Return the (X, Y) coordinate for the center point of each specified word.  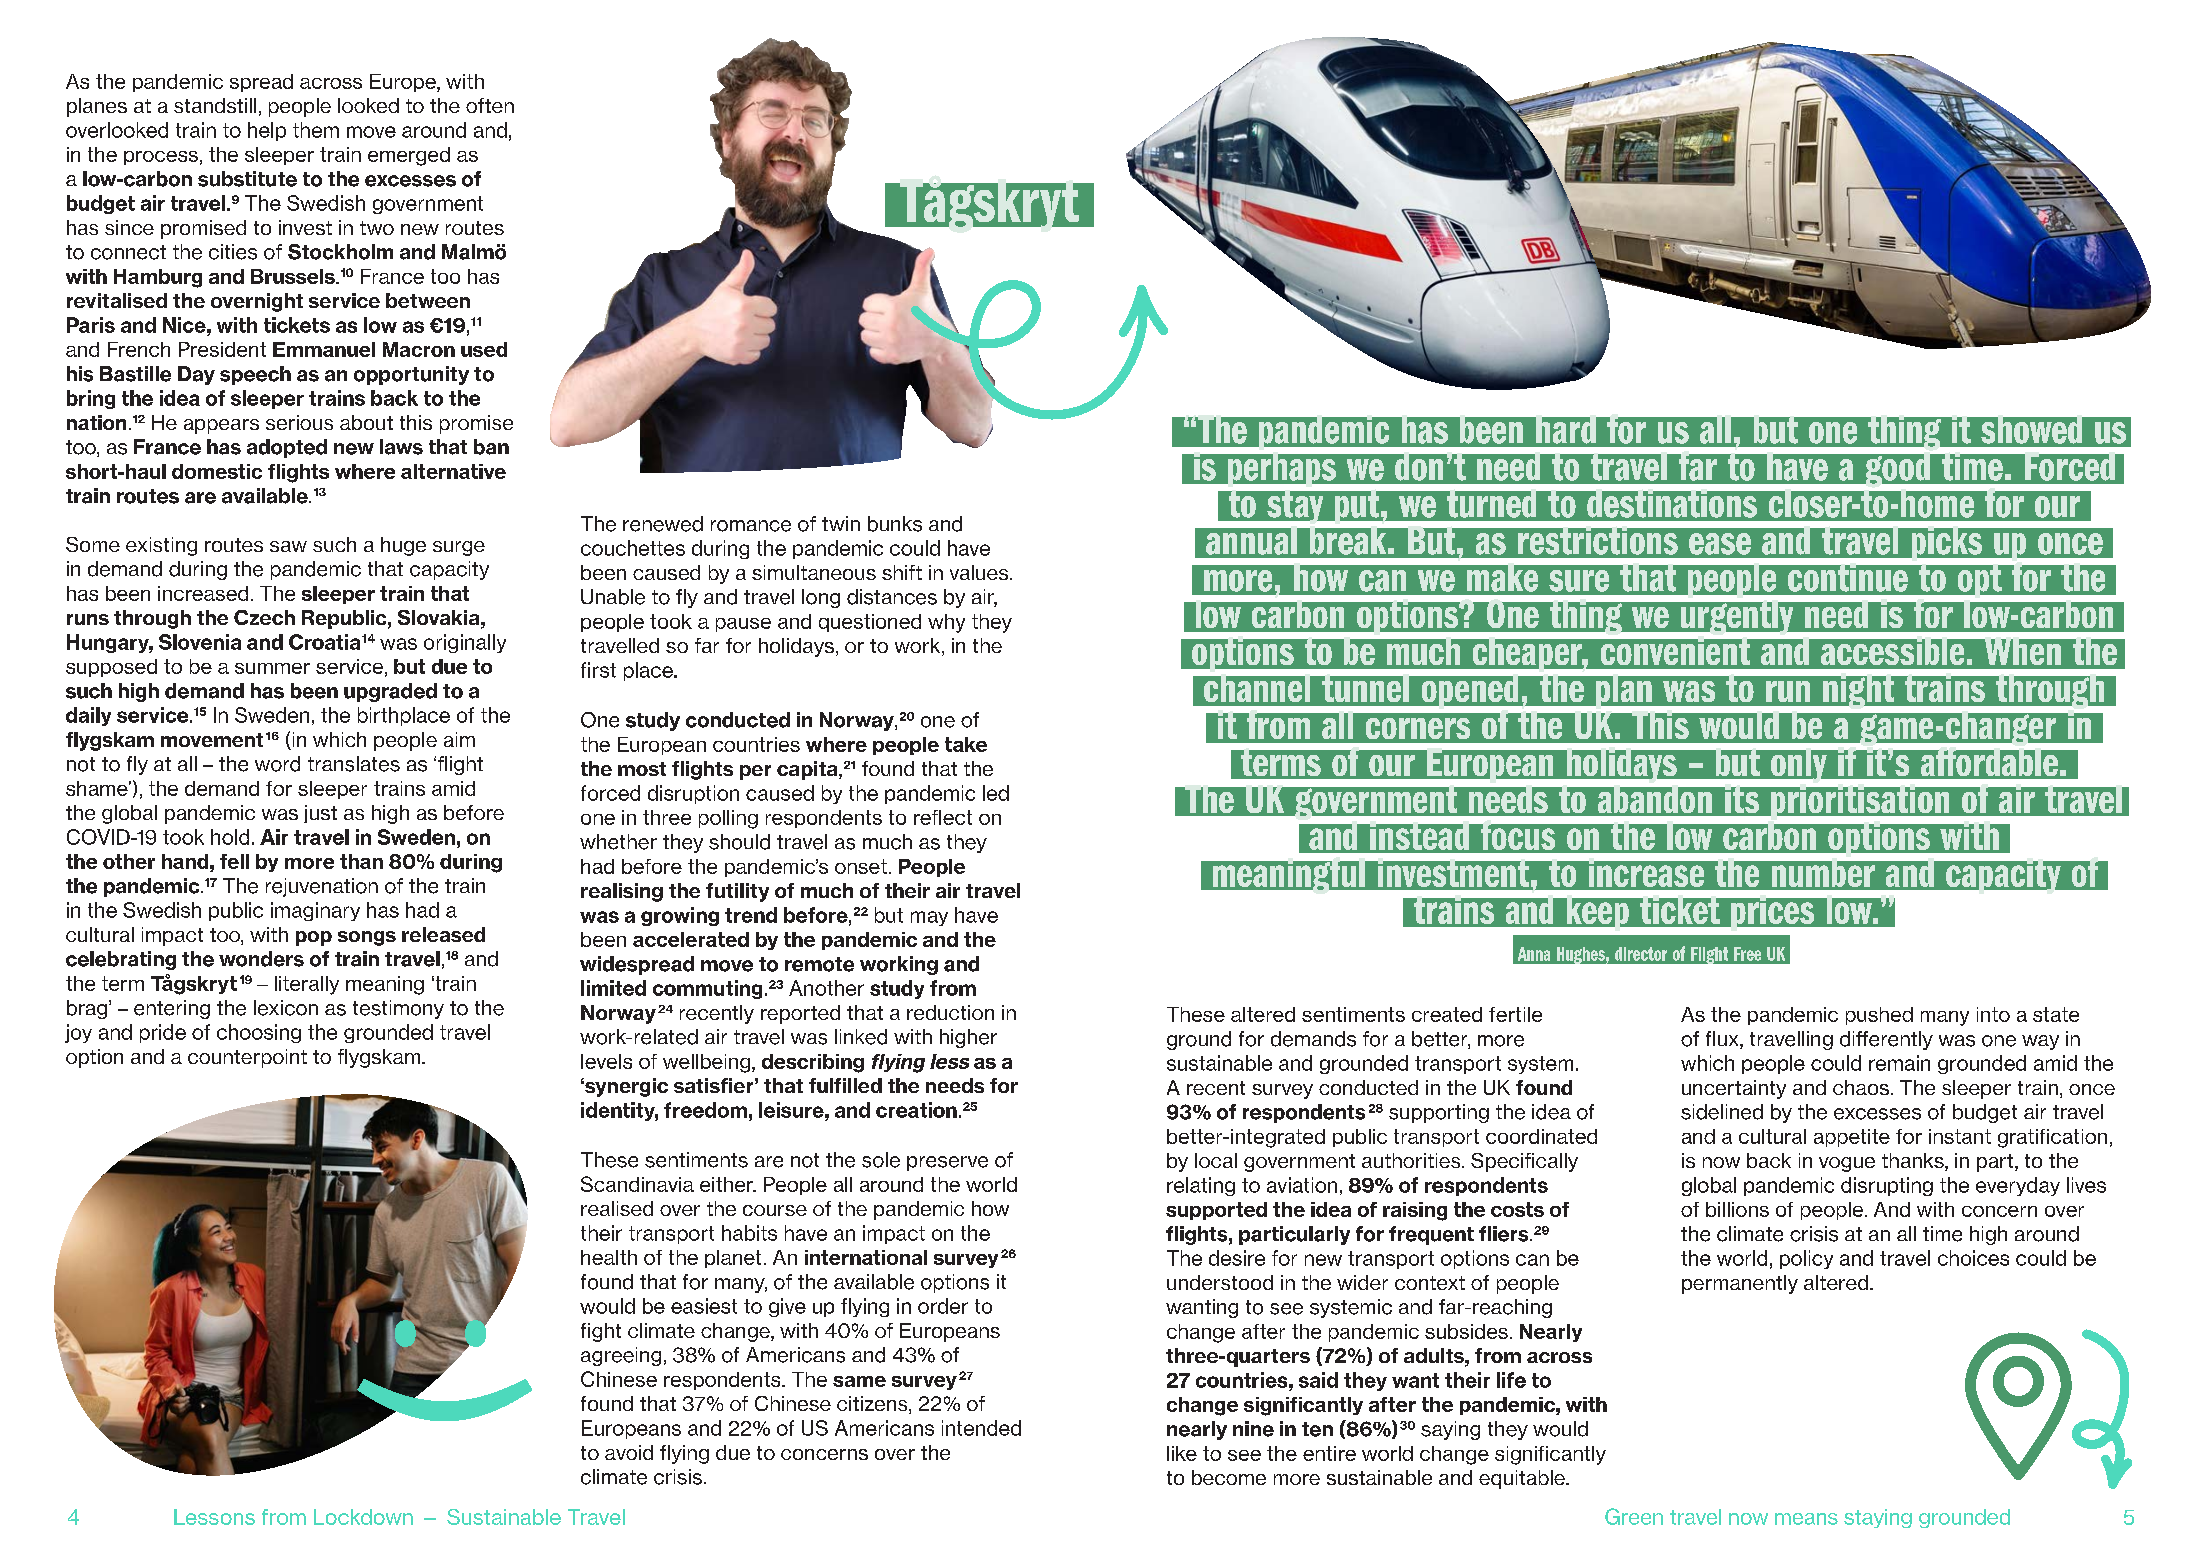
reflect (943, 817)
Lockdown (363, 1517)
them (316, 130)
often (490, 105)
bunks (895, 524)
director (1641, 954)
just (320, 814)
